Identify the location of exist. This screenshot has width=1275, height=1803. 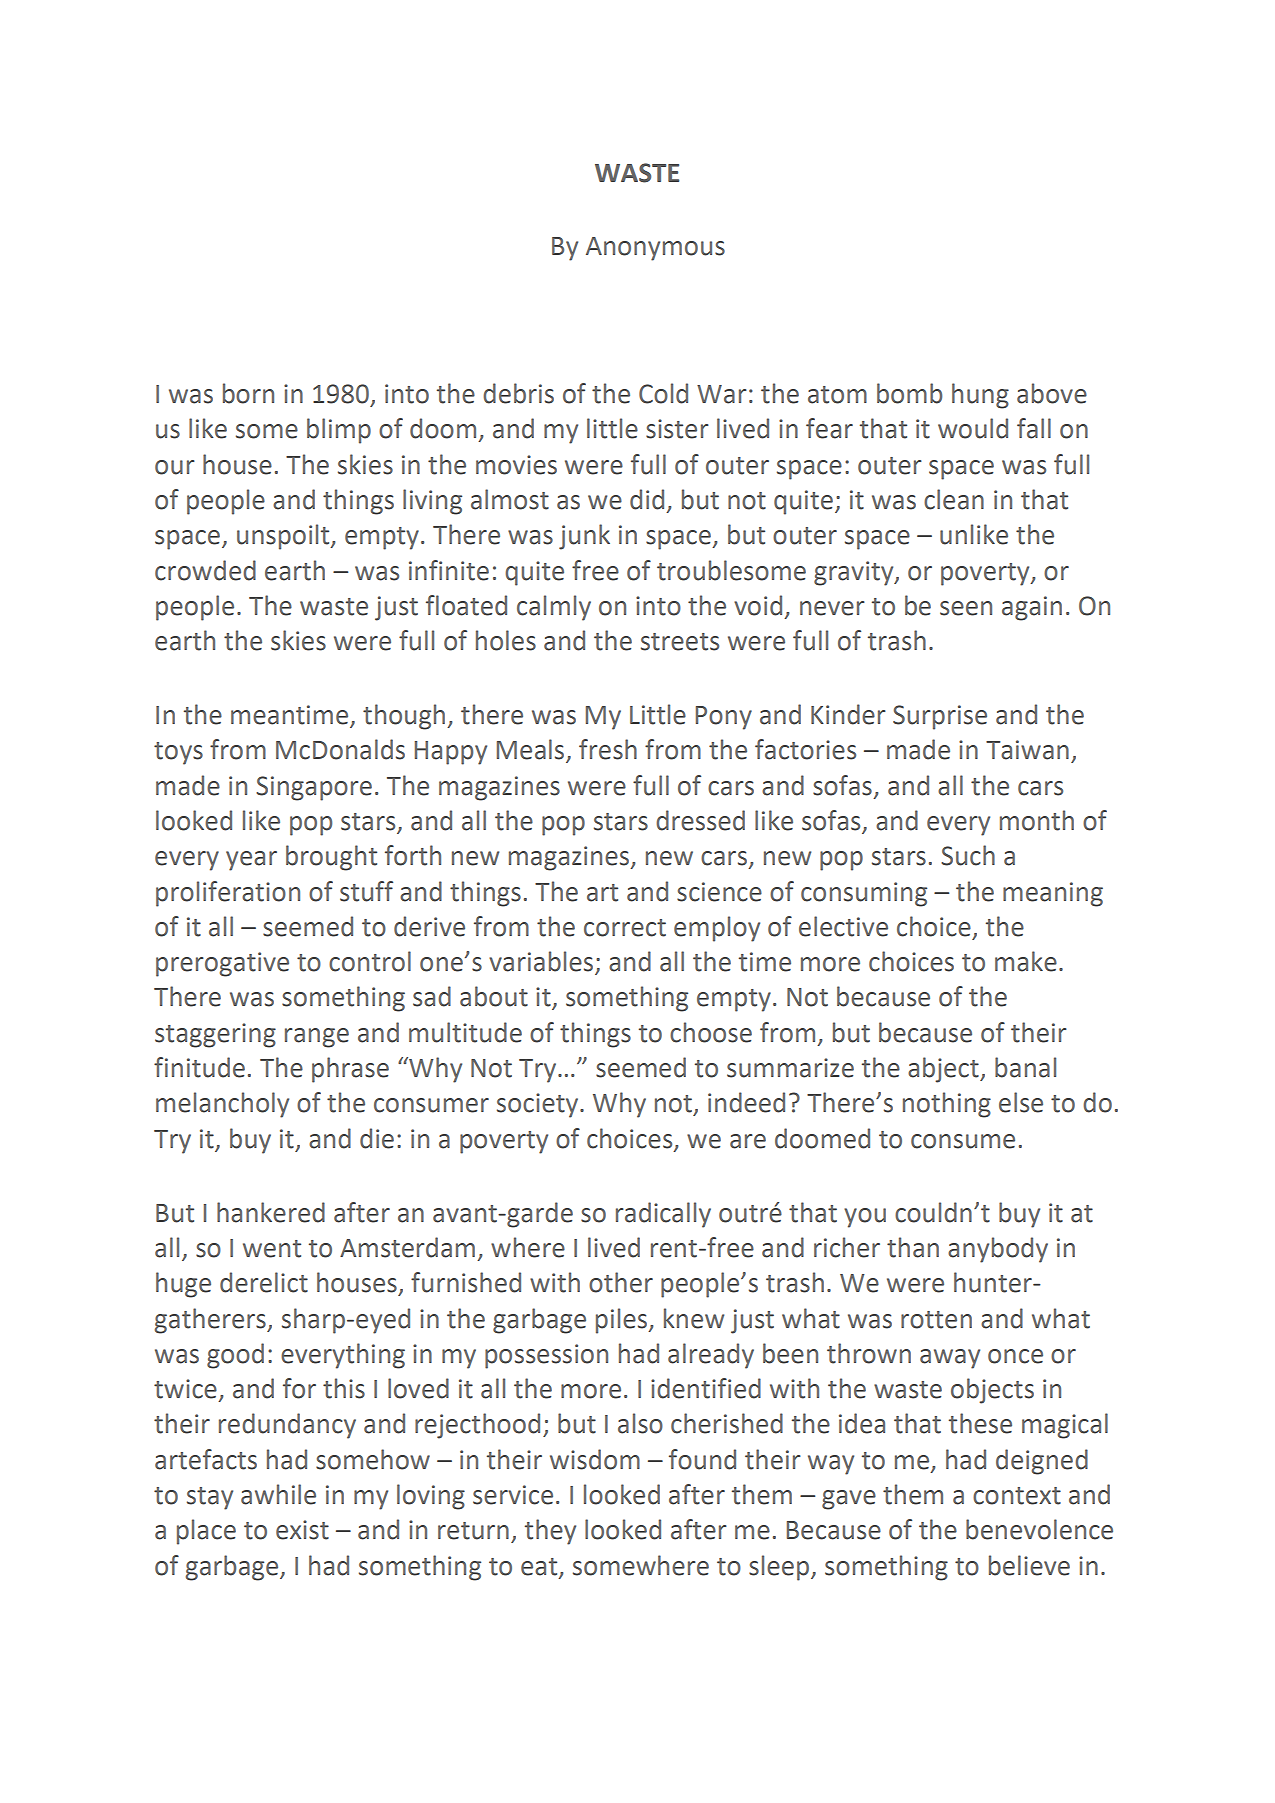
(302, 1530).
